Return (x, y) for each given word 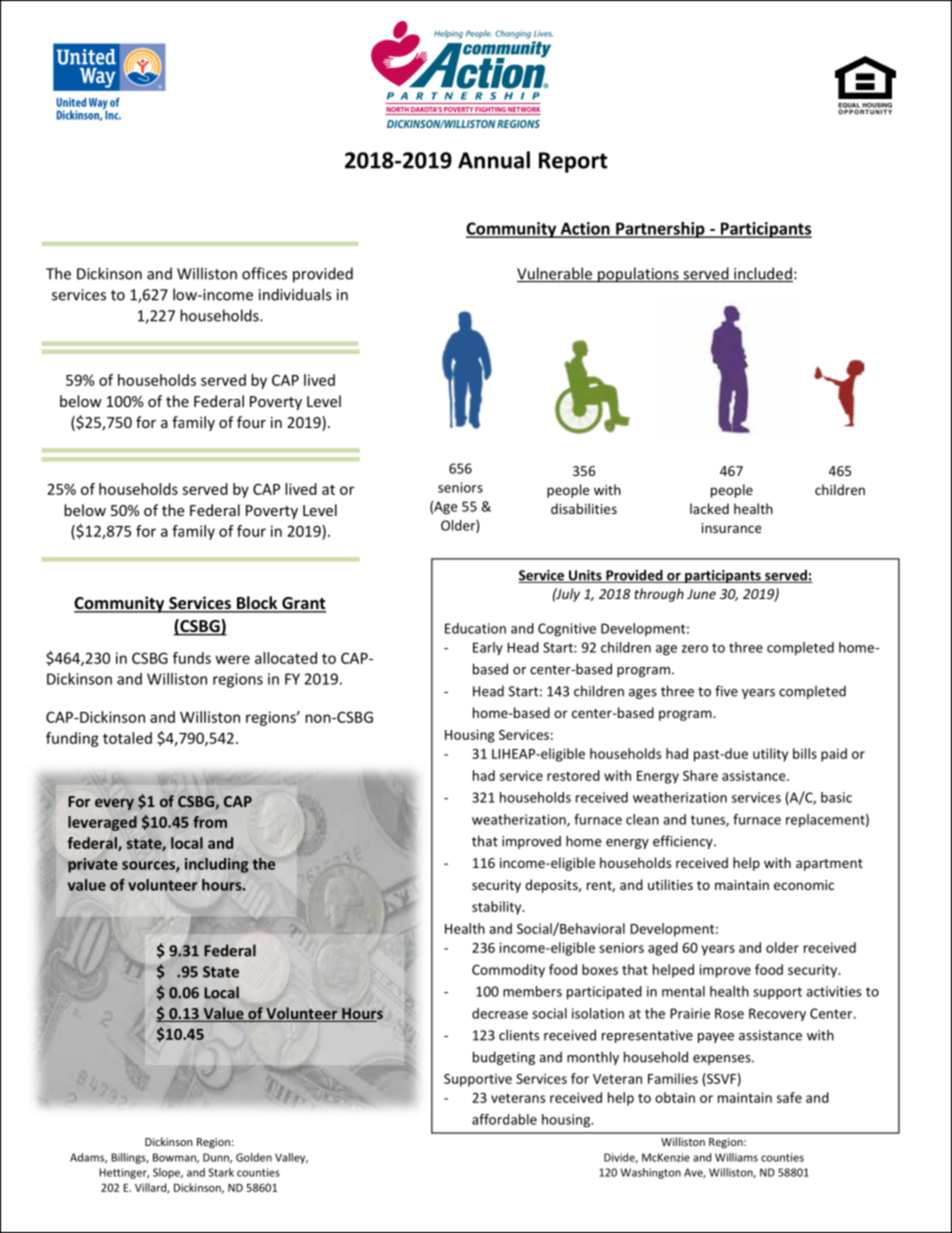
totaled (127, 738)
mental (683, 991)
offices (264, 273)
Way (98, 105)
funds (192, 658)
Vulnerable (555, 274)
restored (573, 775)
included (762, 274)
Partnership (660, 230)
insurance (731, 528)
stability (498, 908)
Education (475, 628)
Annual (494, 160)
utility (770, 755)
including (217, 865)
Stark (221, 1172)
